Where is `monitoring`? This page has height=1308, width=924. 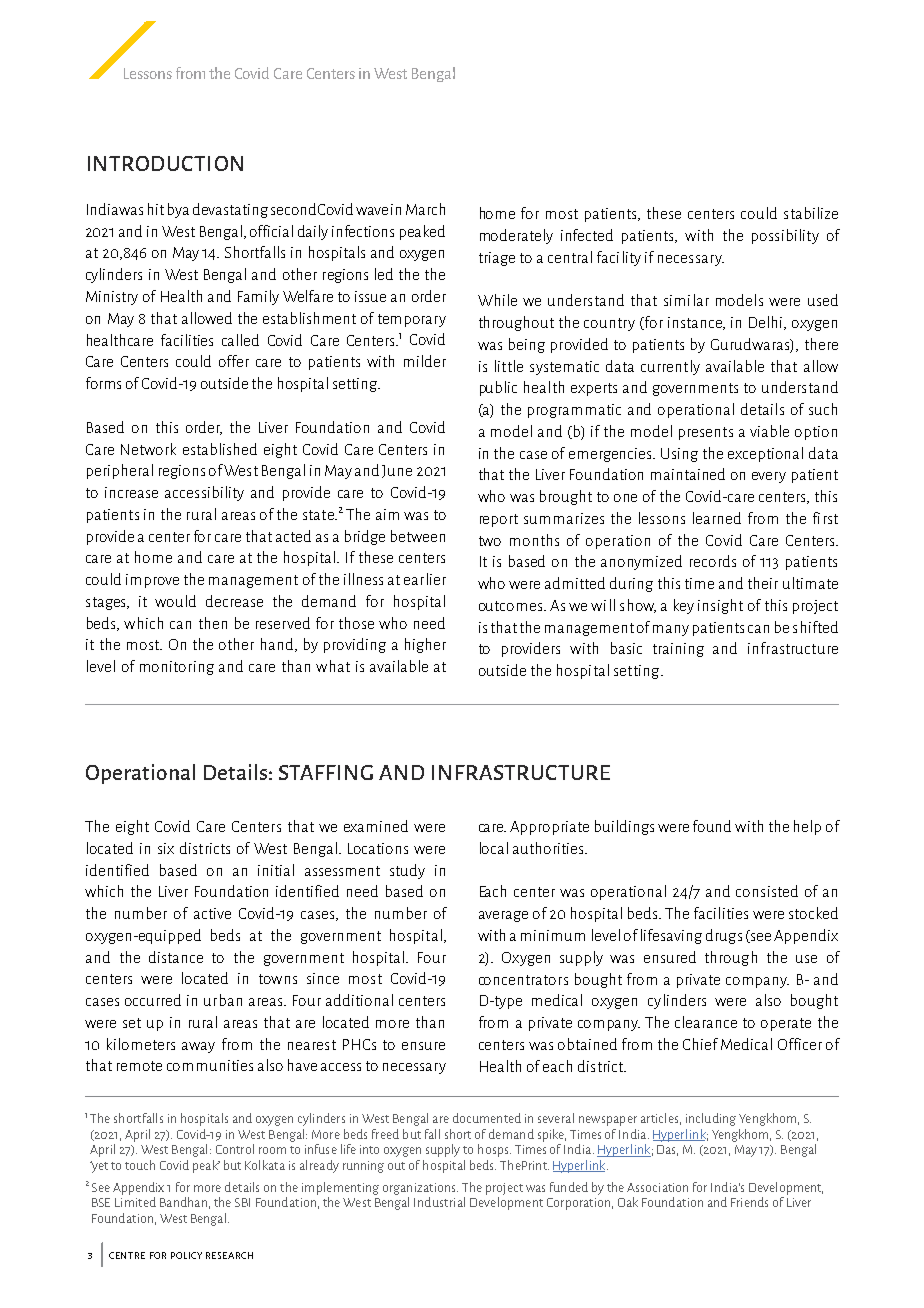 monitoring is located at coordinates (177, 668).
